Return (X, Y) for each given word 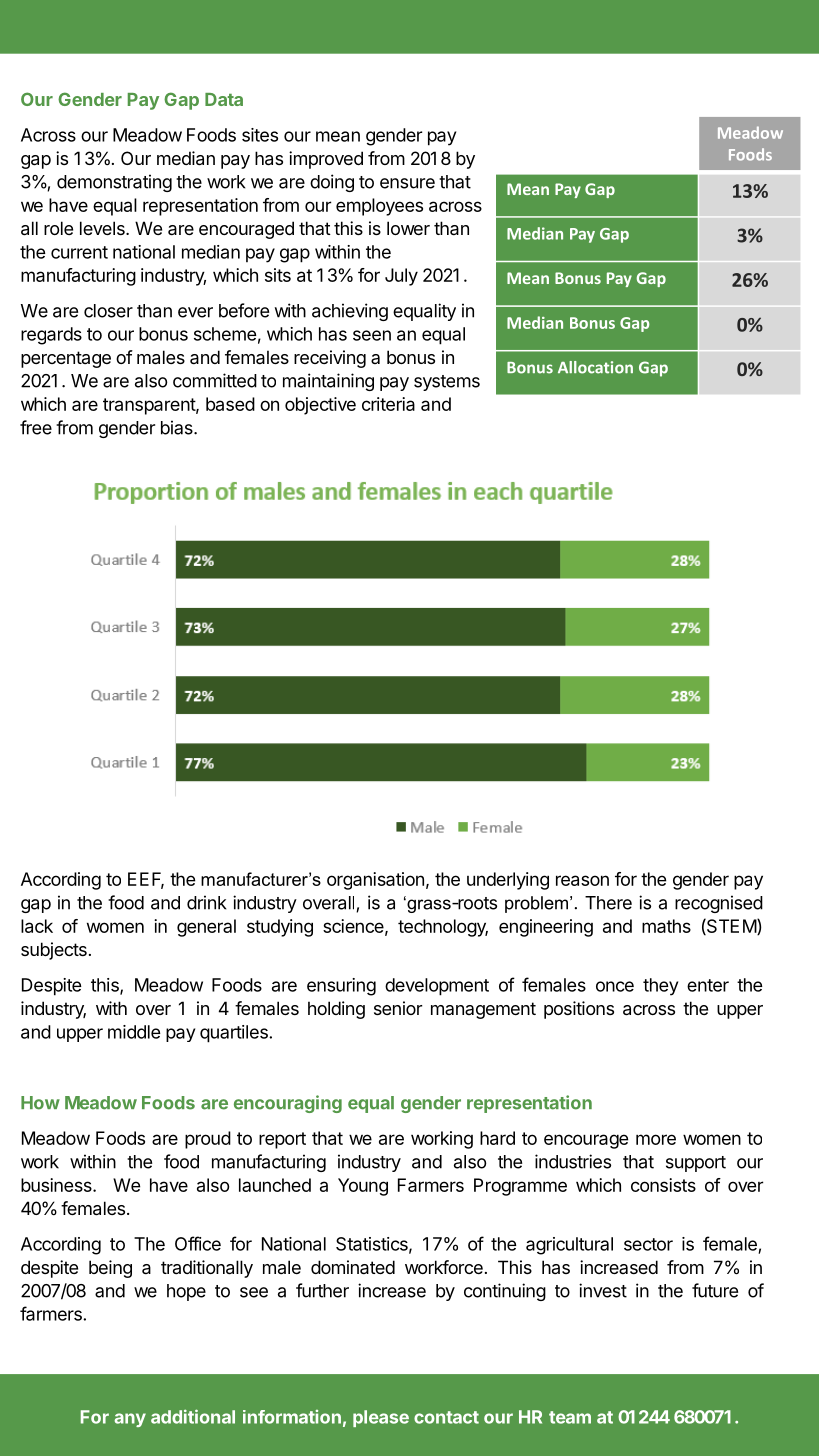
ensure (407, 183)
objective (320, 406)
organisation (375, 881)
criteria (388, 404)
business (57, 1185)
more (656, 1139)
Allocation (595, 367)
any (130, 1420)
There (608, 903)
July (401, 277)
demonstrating (114, 183)
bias (178, 427)
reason (582, 880)
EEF (146, 880)
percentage (66, 359)
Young (363, 1187)
